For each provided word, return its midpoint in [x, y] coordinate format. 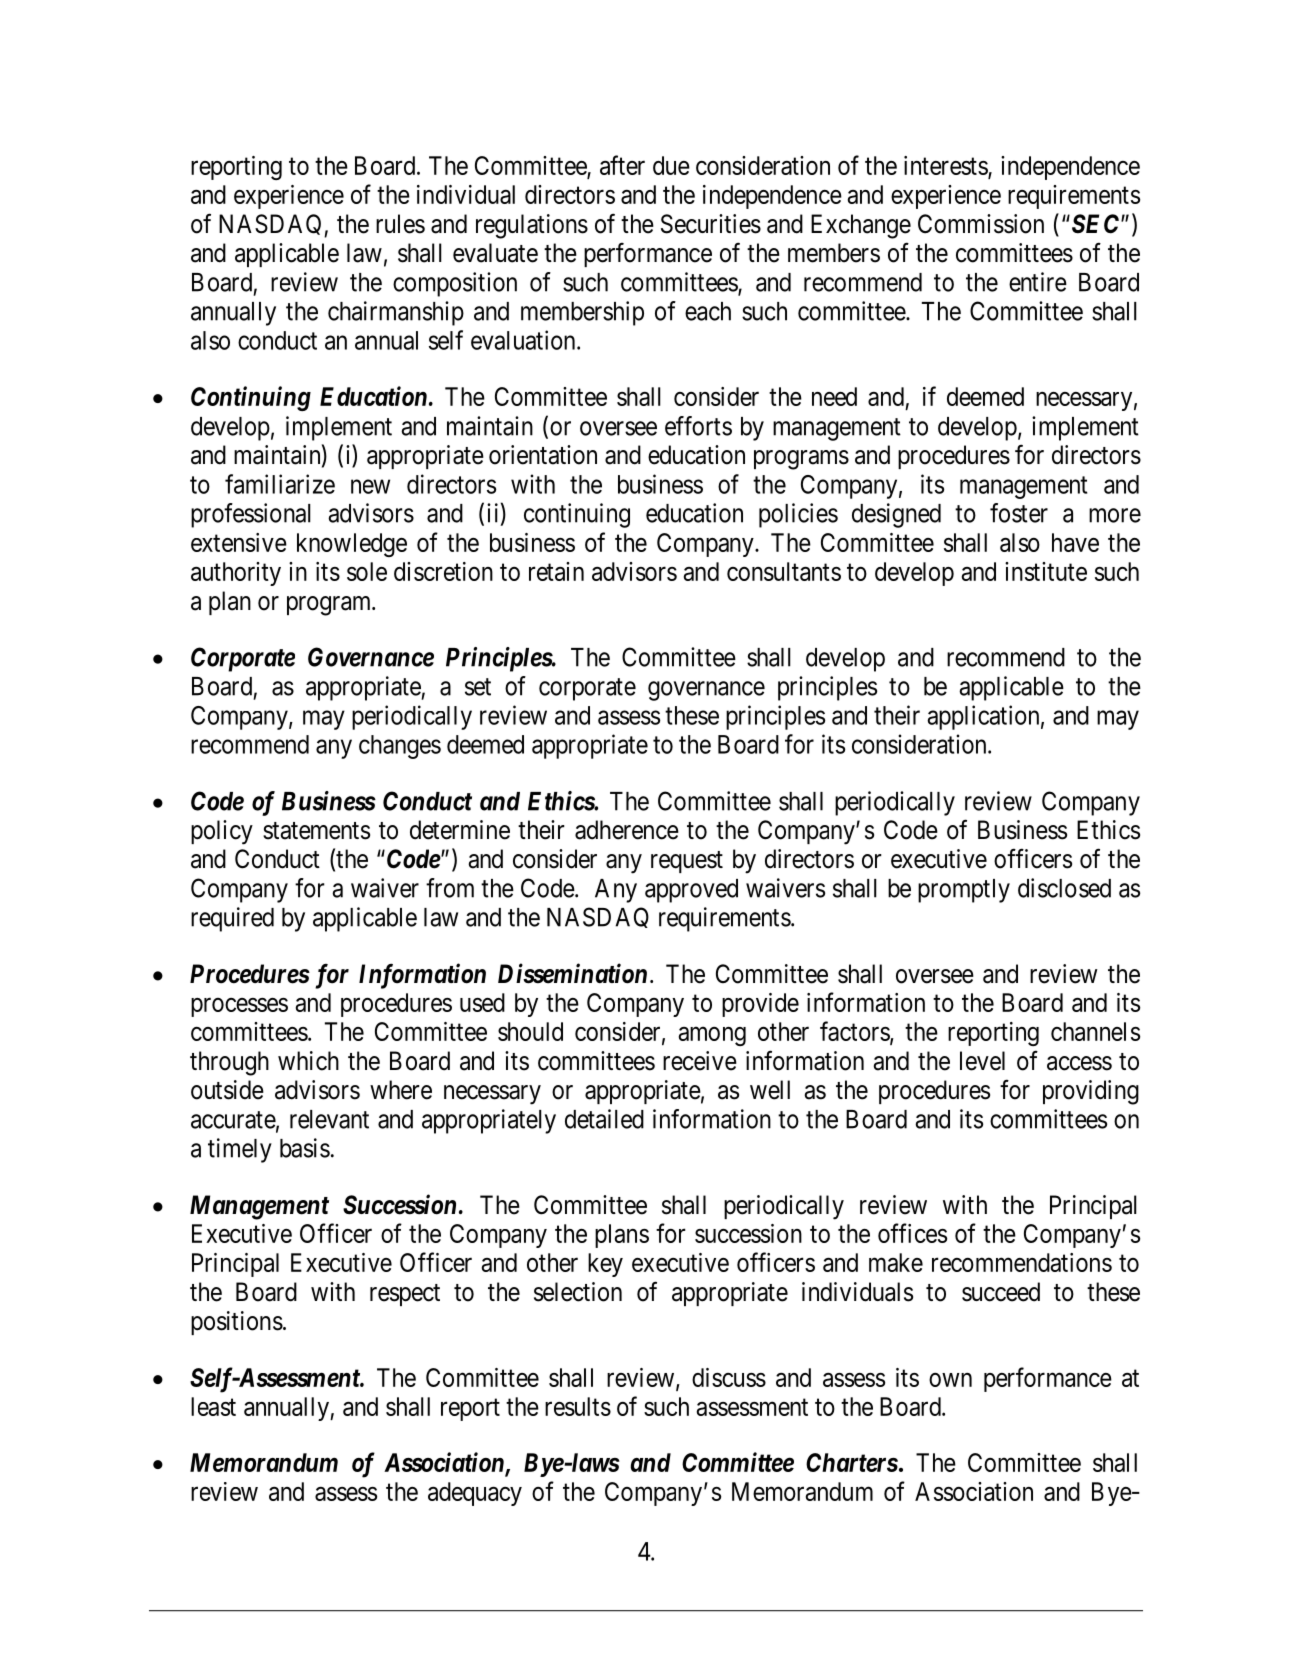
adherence [627, 830]
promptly [964, 891]
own [950, 1380]
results [578, 1406]
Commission [981, 224]
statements [316, 831]
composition [455, 284]
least [213, 1406]
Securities [711, 224]
